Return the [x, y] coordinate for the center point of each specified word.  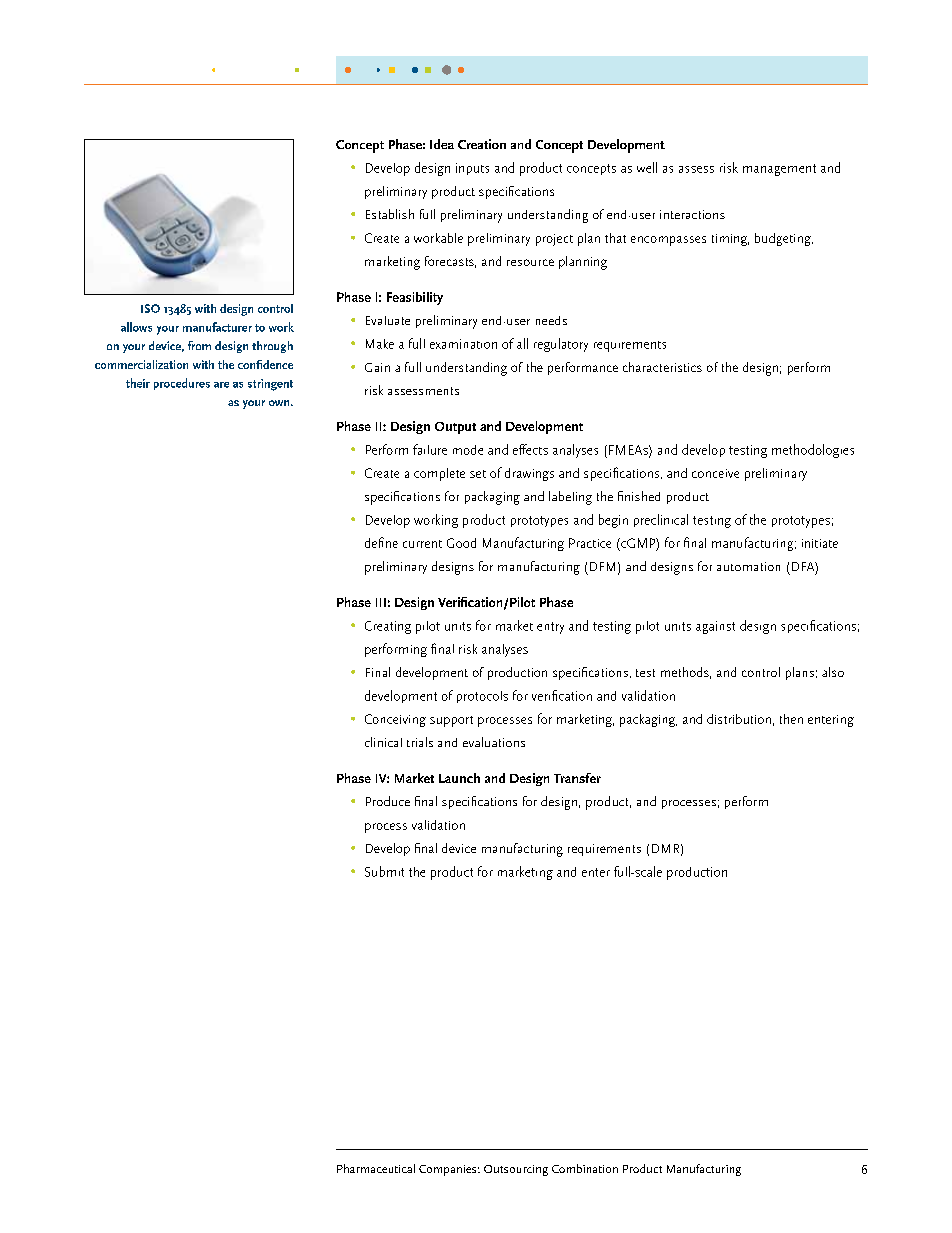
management [779, 170]
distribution [739, 719]
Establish [390, 214]
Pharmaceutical [376, 1168]
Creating [388, 627]
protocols [482, 697]
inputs [472, 169]
